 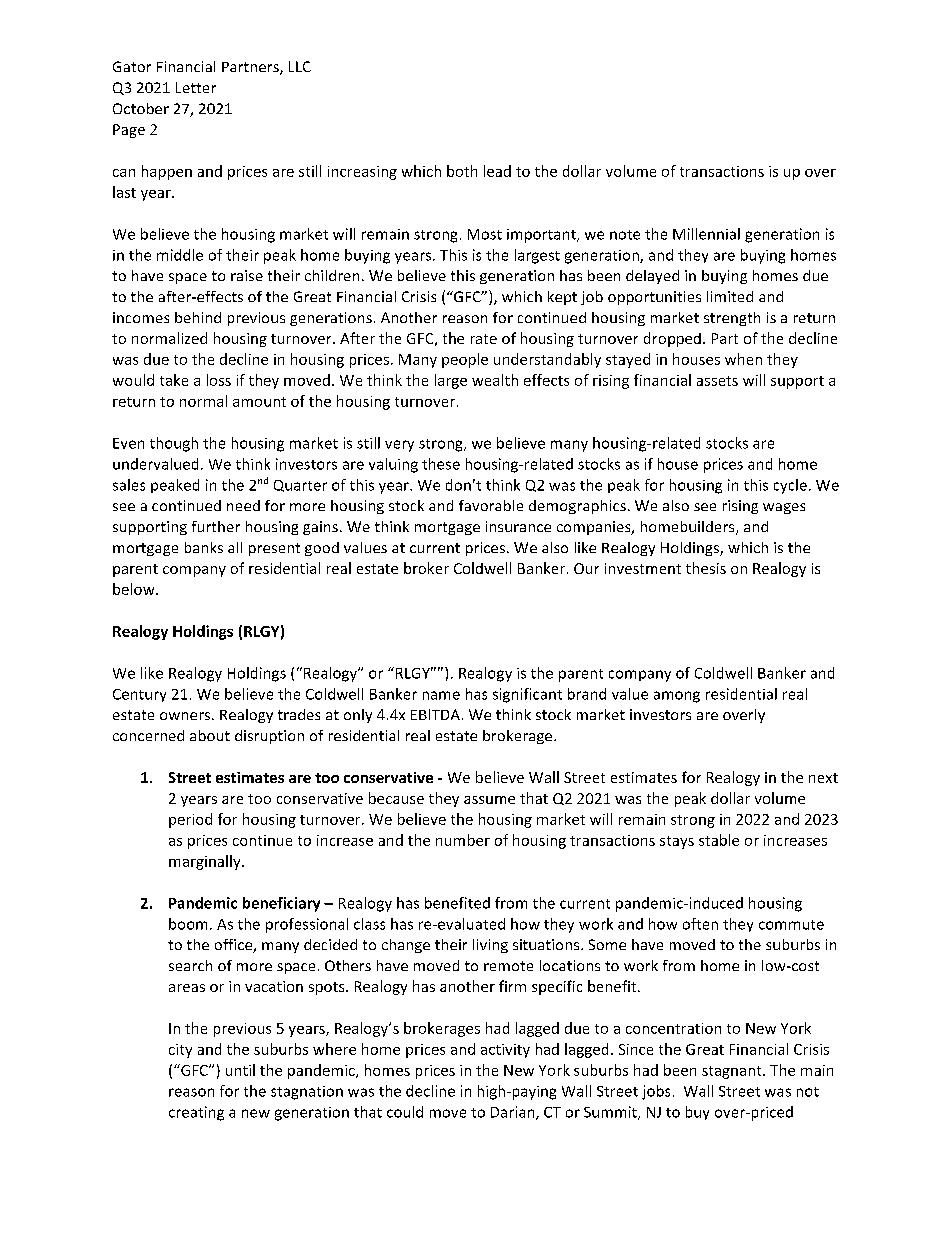 What do you see at coordinates (505, 1051) in the screenshot?
I see `activity` at bounding box center [505, 1051].
